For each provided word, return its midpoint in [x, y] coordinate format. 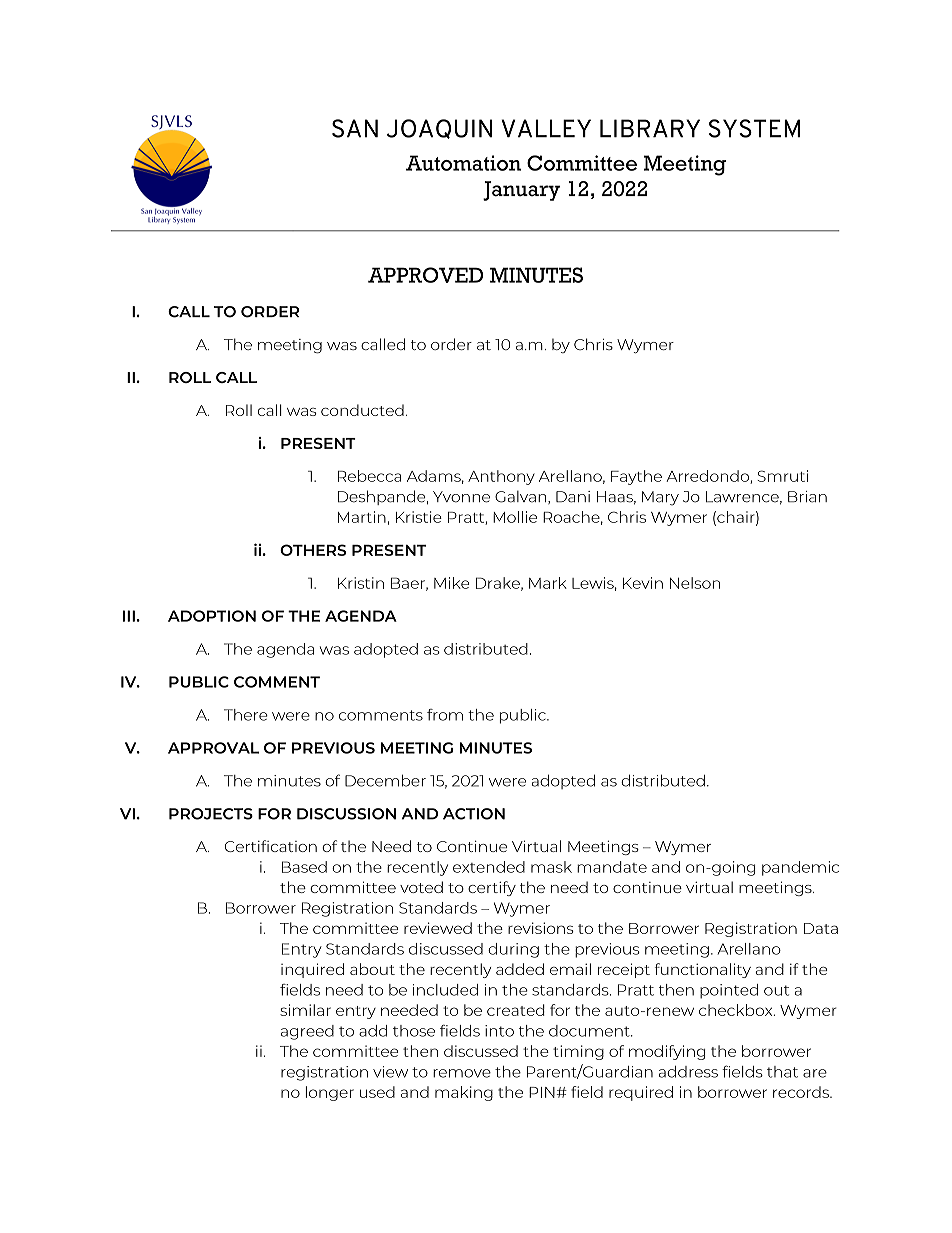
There [246, 715]
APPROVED [425, 275]
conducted [362, 410]
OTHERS [313, 550]
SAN [355, 128]
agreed [307, 1032]
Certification [271, 846]
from [445, 715]
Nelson [695, 583]
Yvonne [461, 497]
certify [492, 888]
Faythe [636, 477]
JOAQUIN [439, 129]
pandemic [800, 868]
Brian [807, 497]
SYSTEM [754, 128]
